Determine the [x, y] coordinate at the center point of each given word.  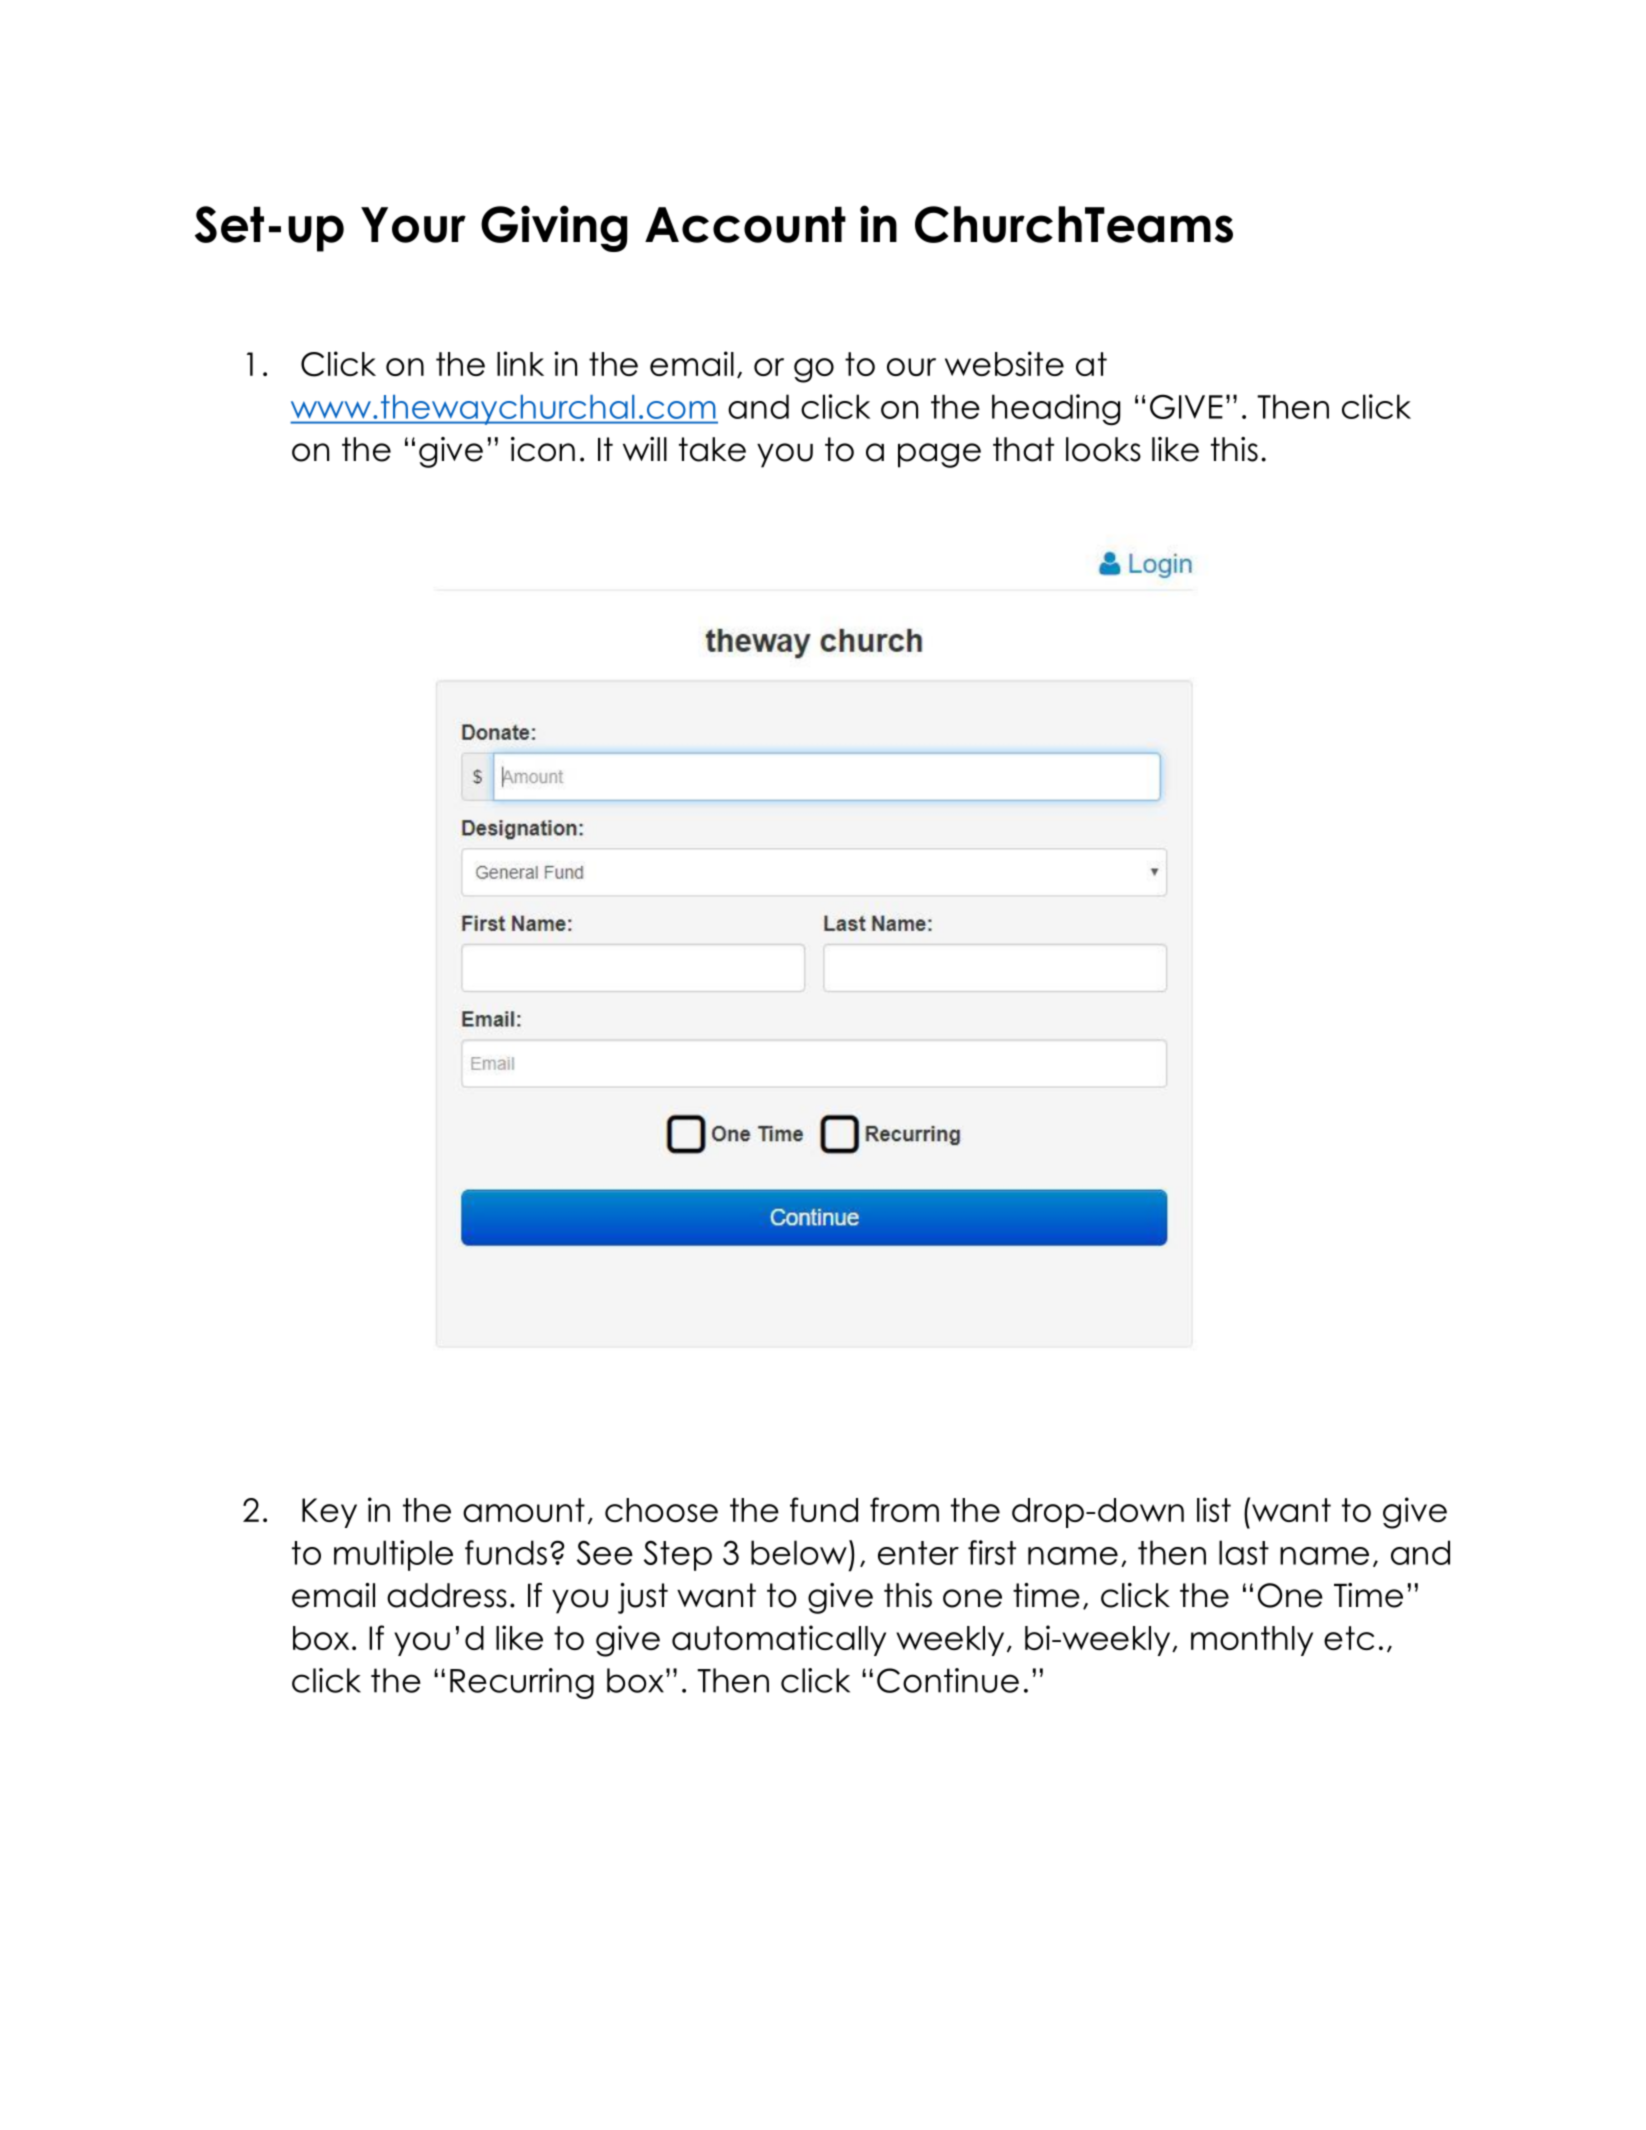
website [1004, 363]
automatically [779, 1640]
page [939, 455]
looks [1103, 449]
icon [543, 449]
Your [413, 225]
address [447, 1595]
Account [745, 225]
